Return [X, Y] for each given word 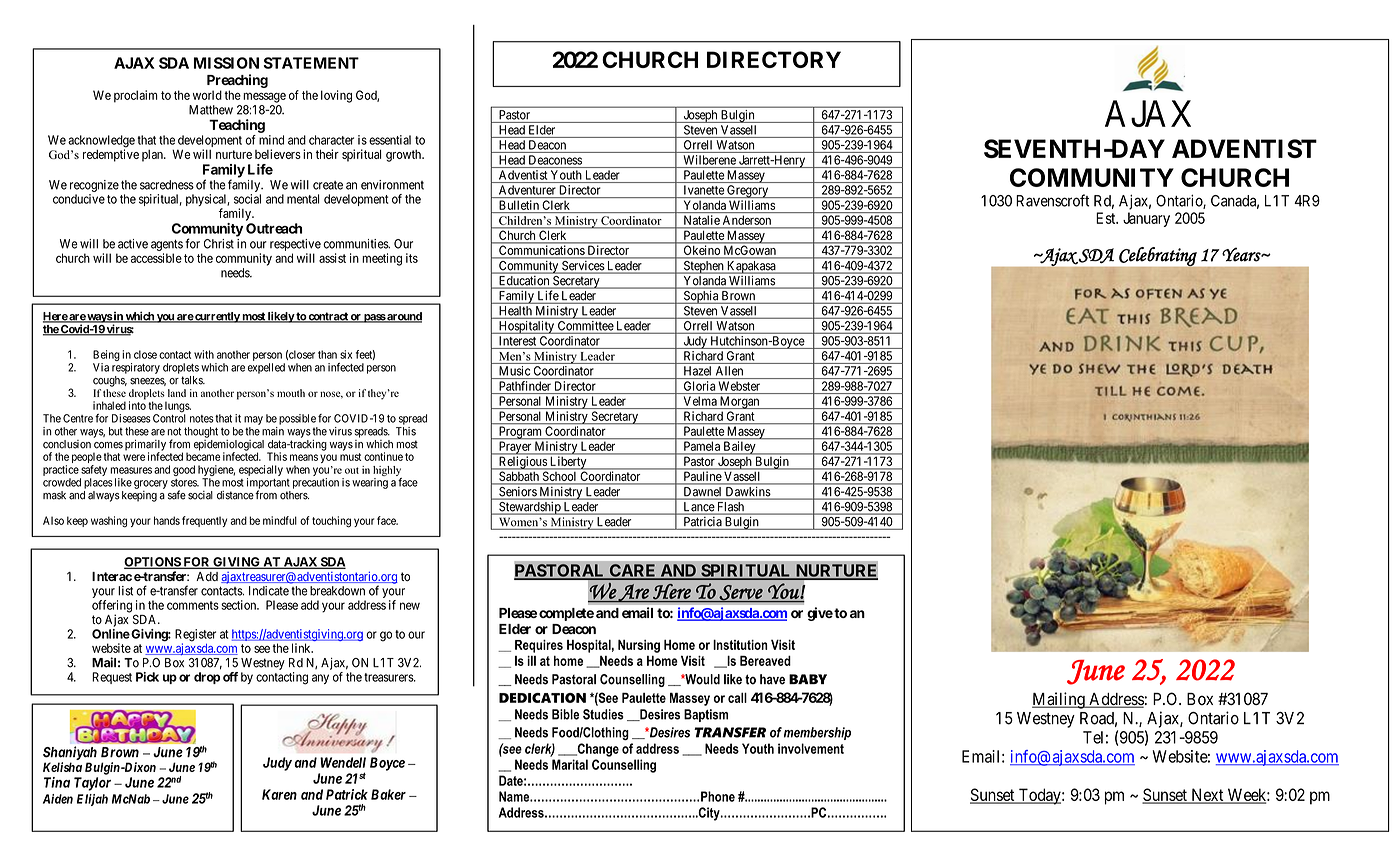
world [207, 95]
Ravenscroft [1052, 200]
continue [383, 456]
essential [390, 140]
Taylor [92, 784]
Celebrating [1158, 257]
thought [201, 432]
